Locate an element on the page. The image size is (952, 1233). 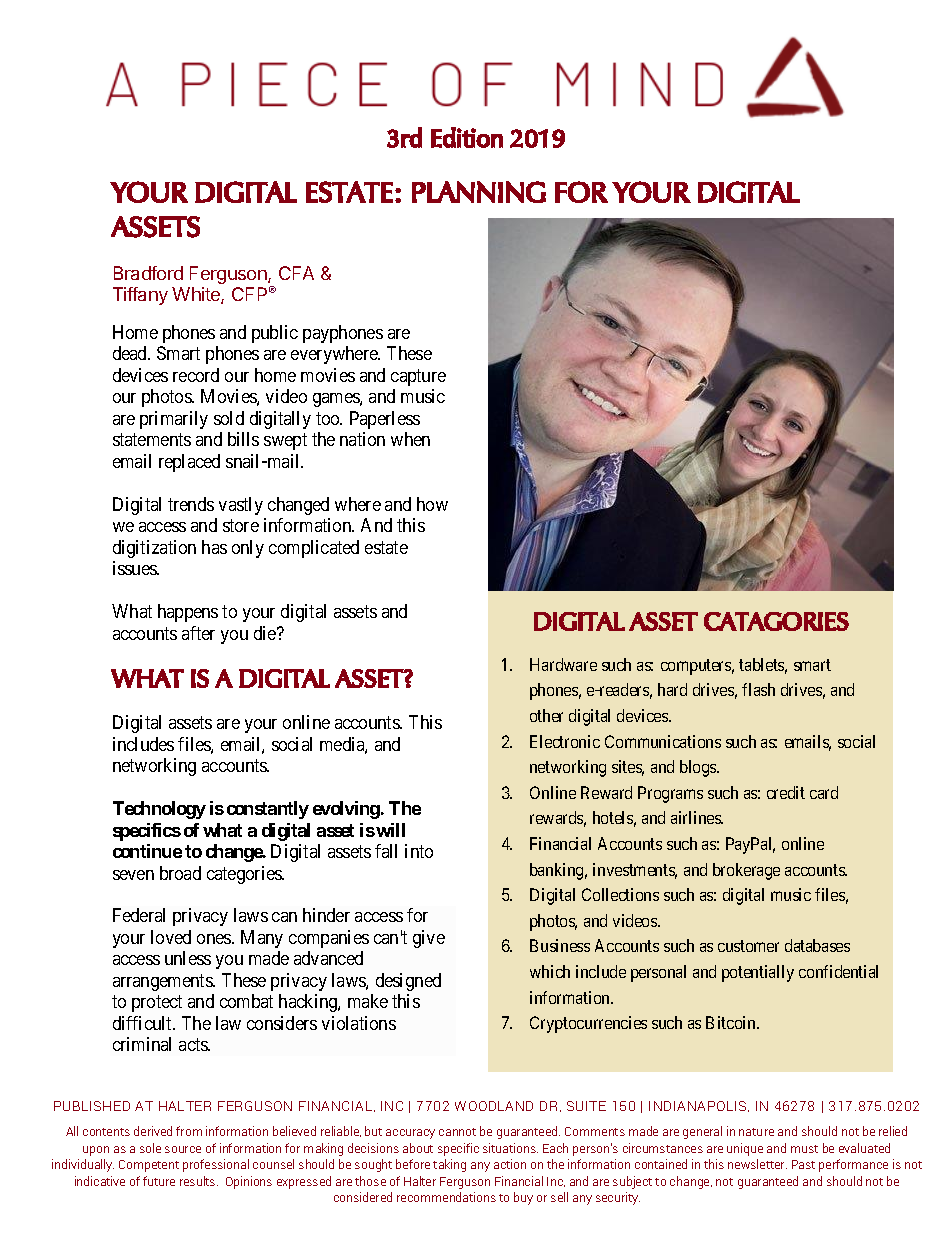
into is located at coordinates (419, 851).
